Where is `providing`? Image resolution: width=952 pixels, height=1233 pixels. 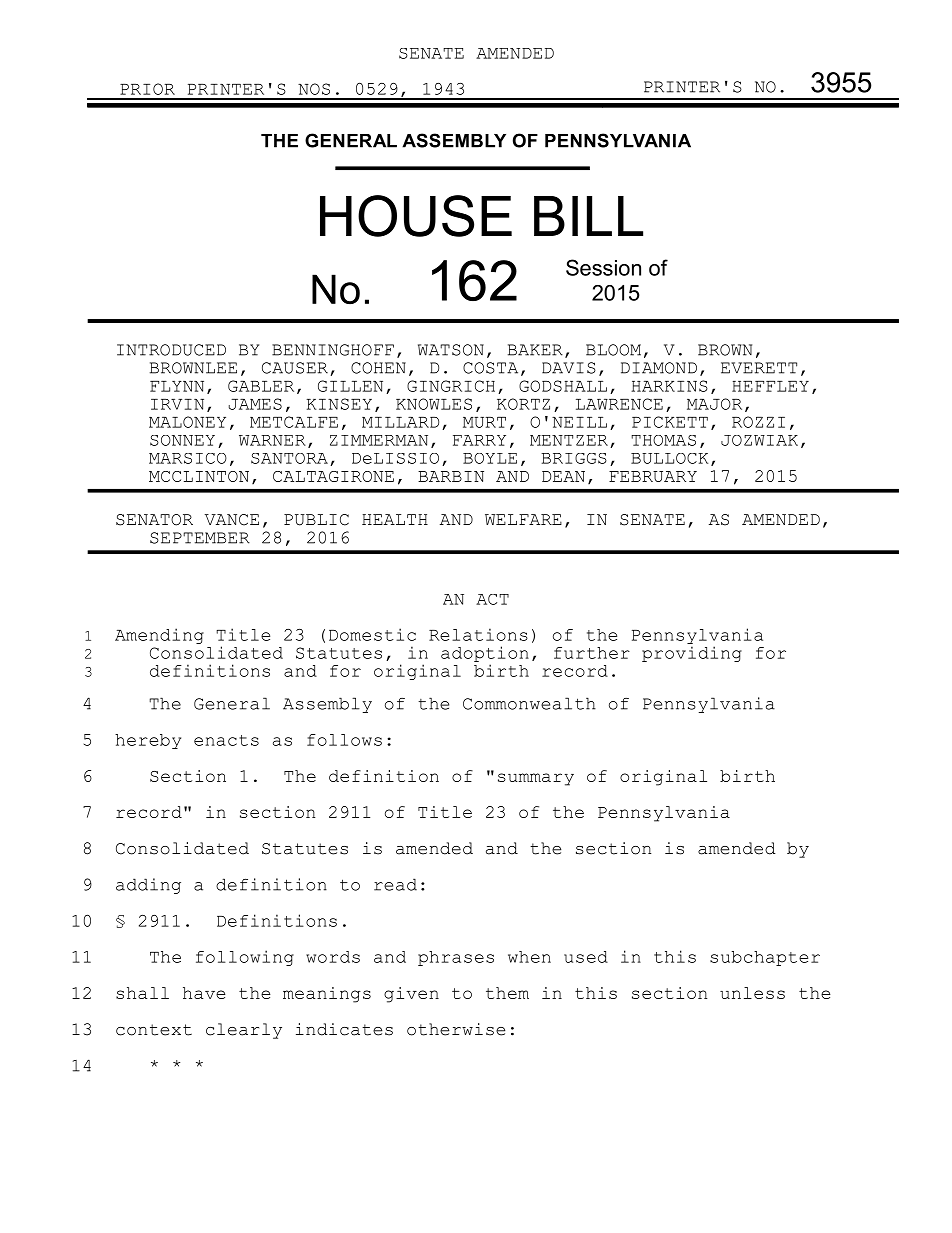
providing is located at coordinates (692, 654).
